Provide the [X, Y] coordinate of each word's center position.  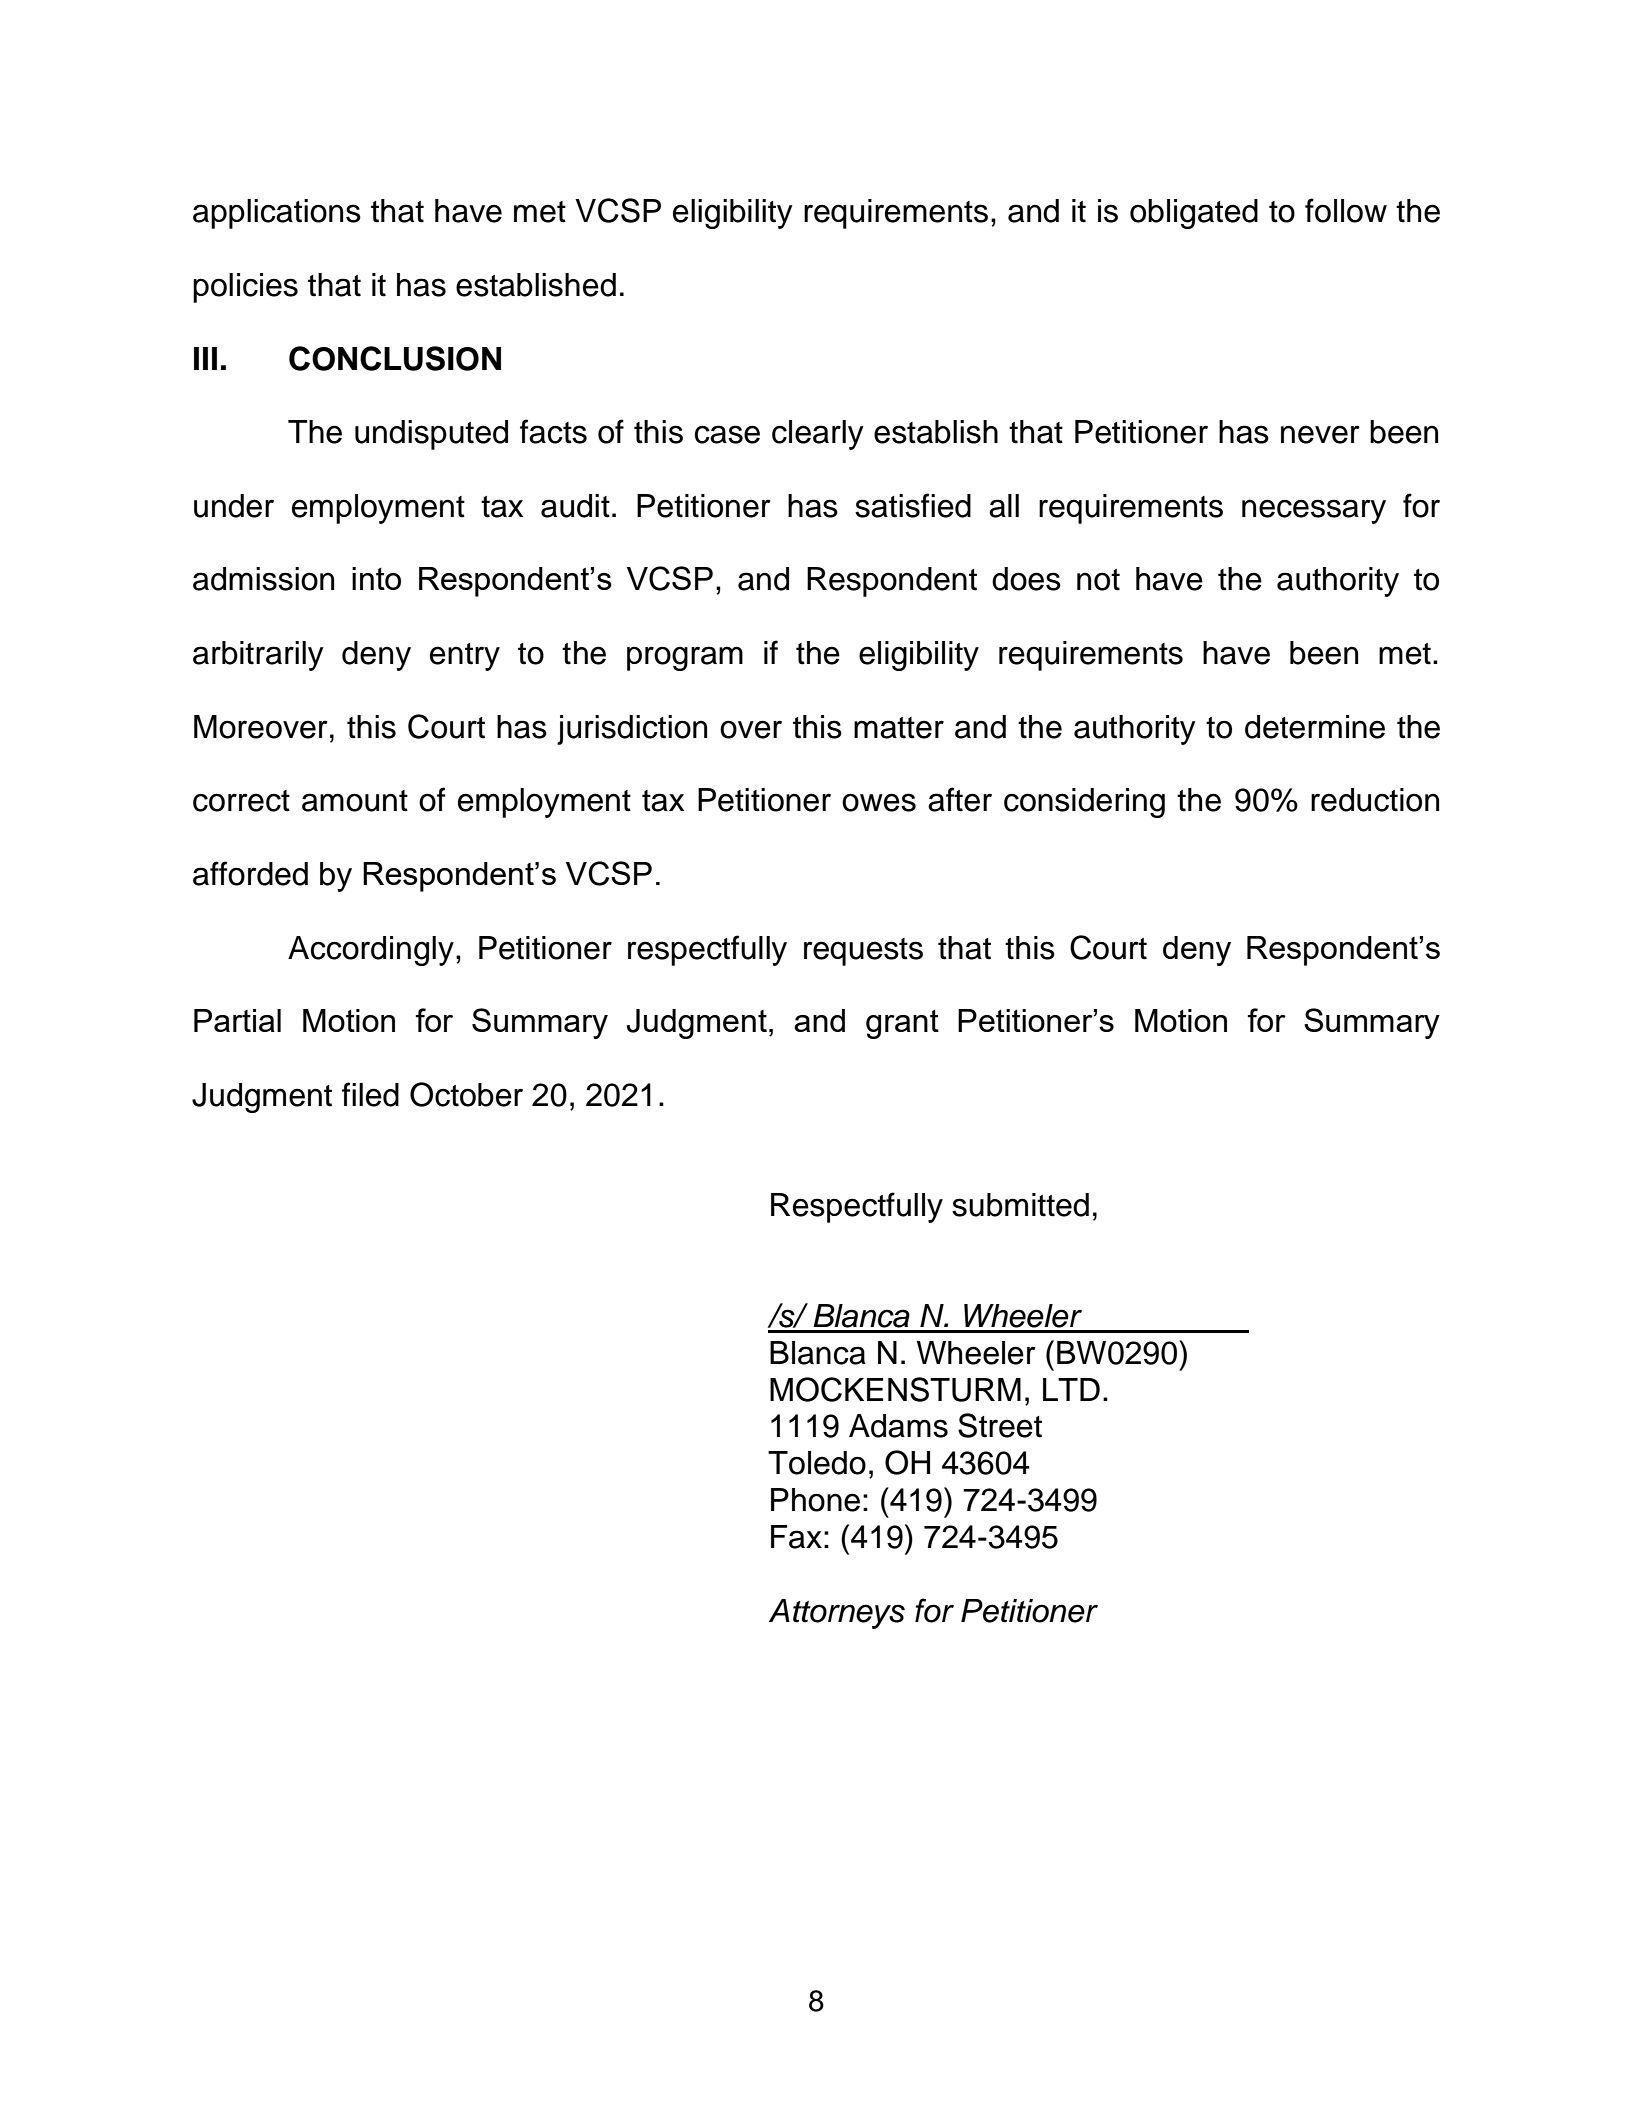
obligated [1194, 214]
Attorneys [837, 1614]
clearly [818, 435]
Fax [796, 1537]
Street [1000, 1425]
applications [277, 214]
